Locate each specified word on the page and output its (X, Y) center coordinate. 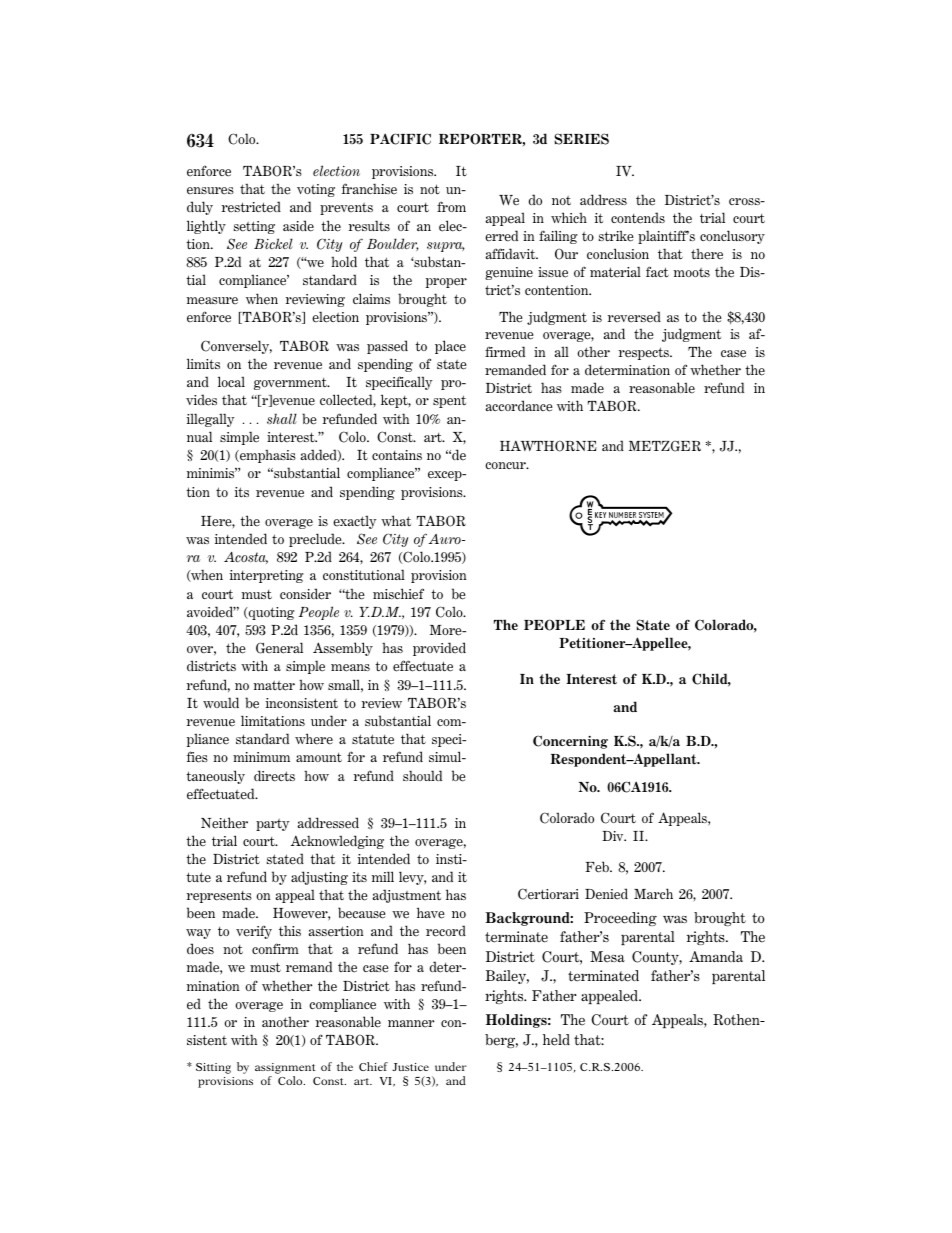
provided (439, 649)
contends (638, 218)
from (451, 206)
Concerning (570, 742)
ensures (210, 191)
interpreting (266, 576)
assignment (285, 1070)
